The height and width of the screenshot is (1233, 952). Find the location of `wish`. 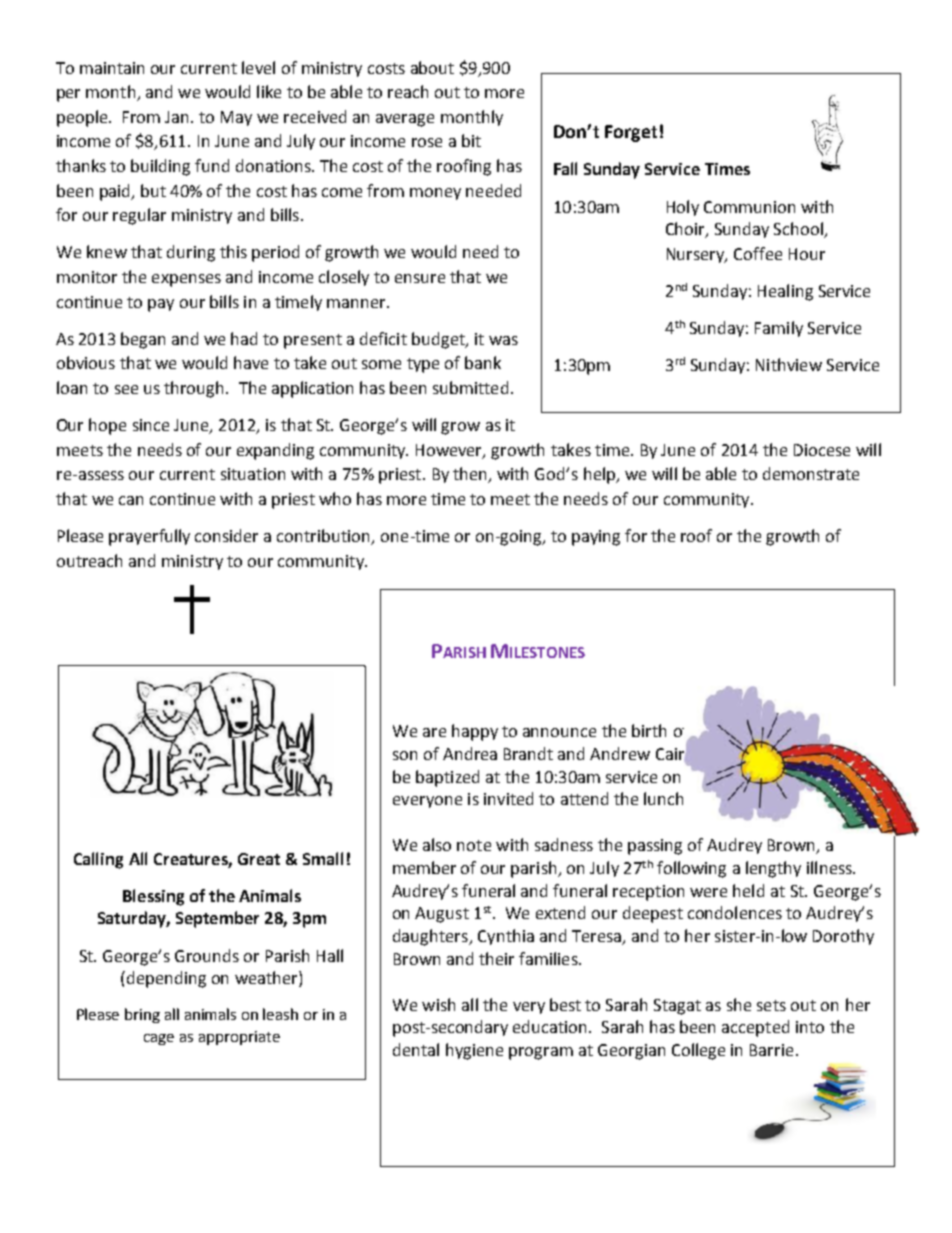

wish is located at coordinates (438, 1004).
